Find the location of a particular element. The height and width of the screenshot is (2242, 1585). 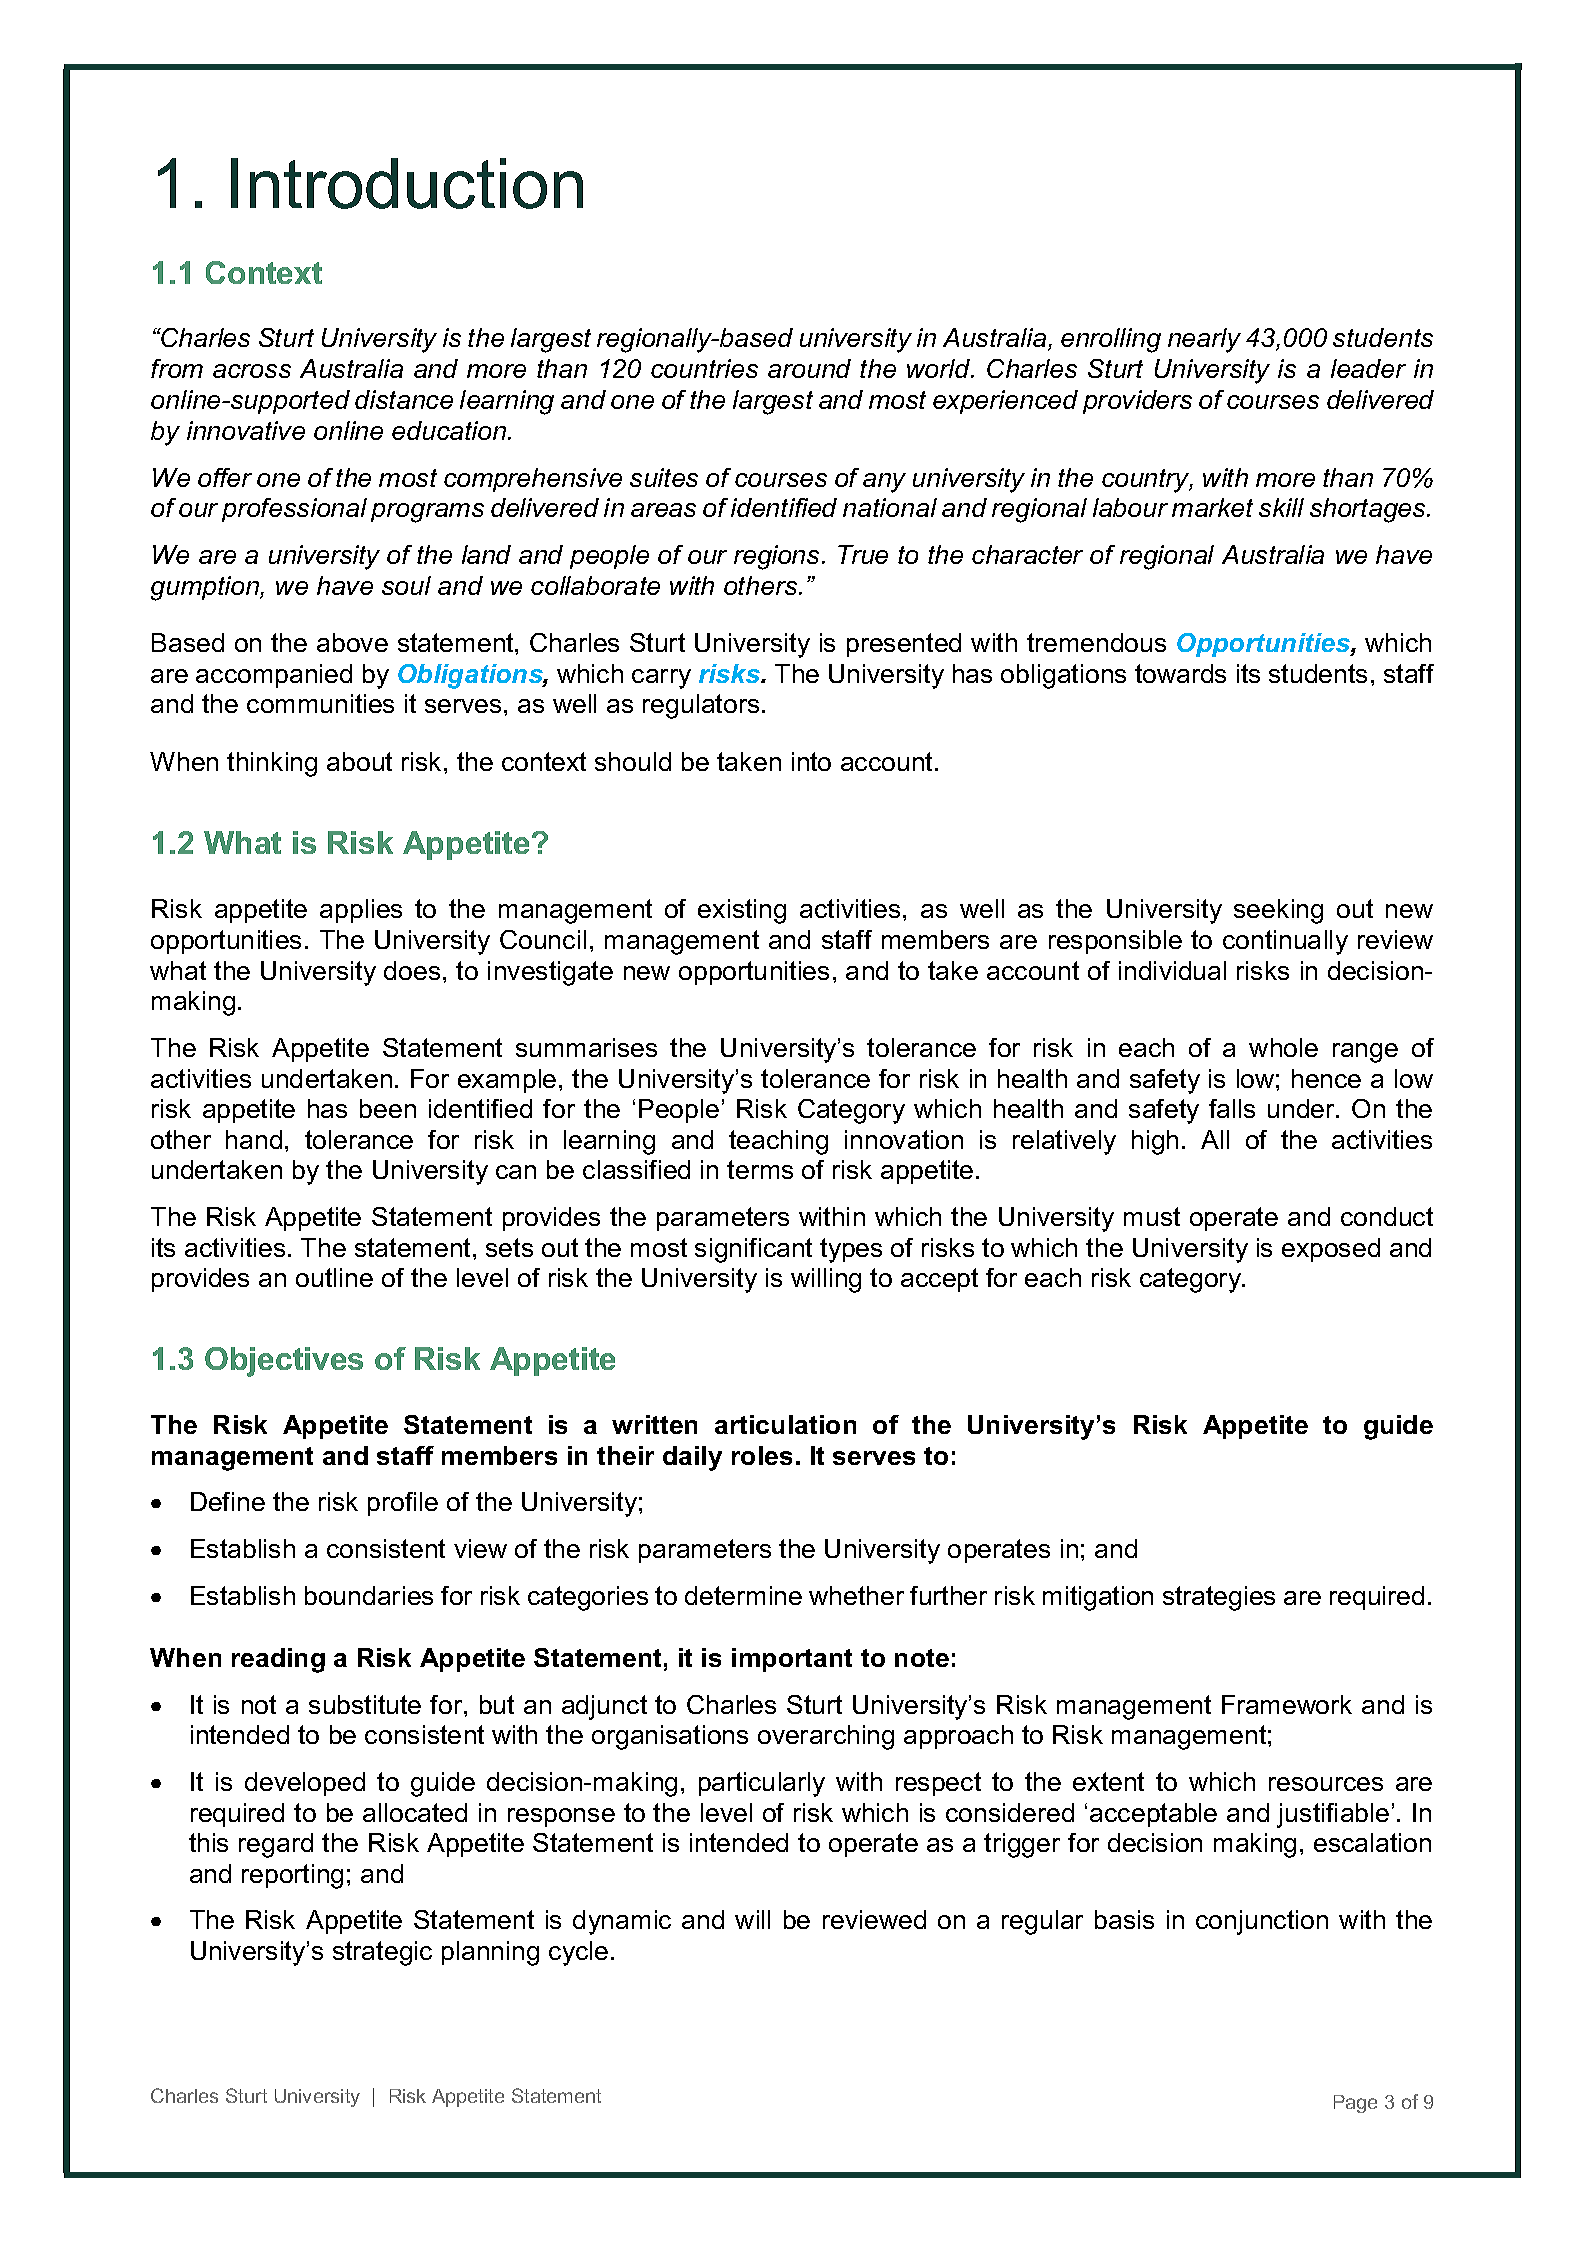

boundaries is located at coordinates (369, 1595).
